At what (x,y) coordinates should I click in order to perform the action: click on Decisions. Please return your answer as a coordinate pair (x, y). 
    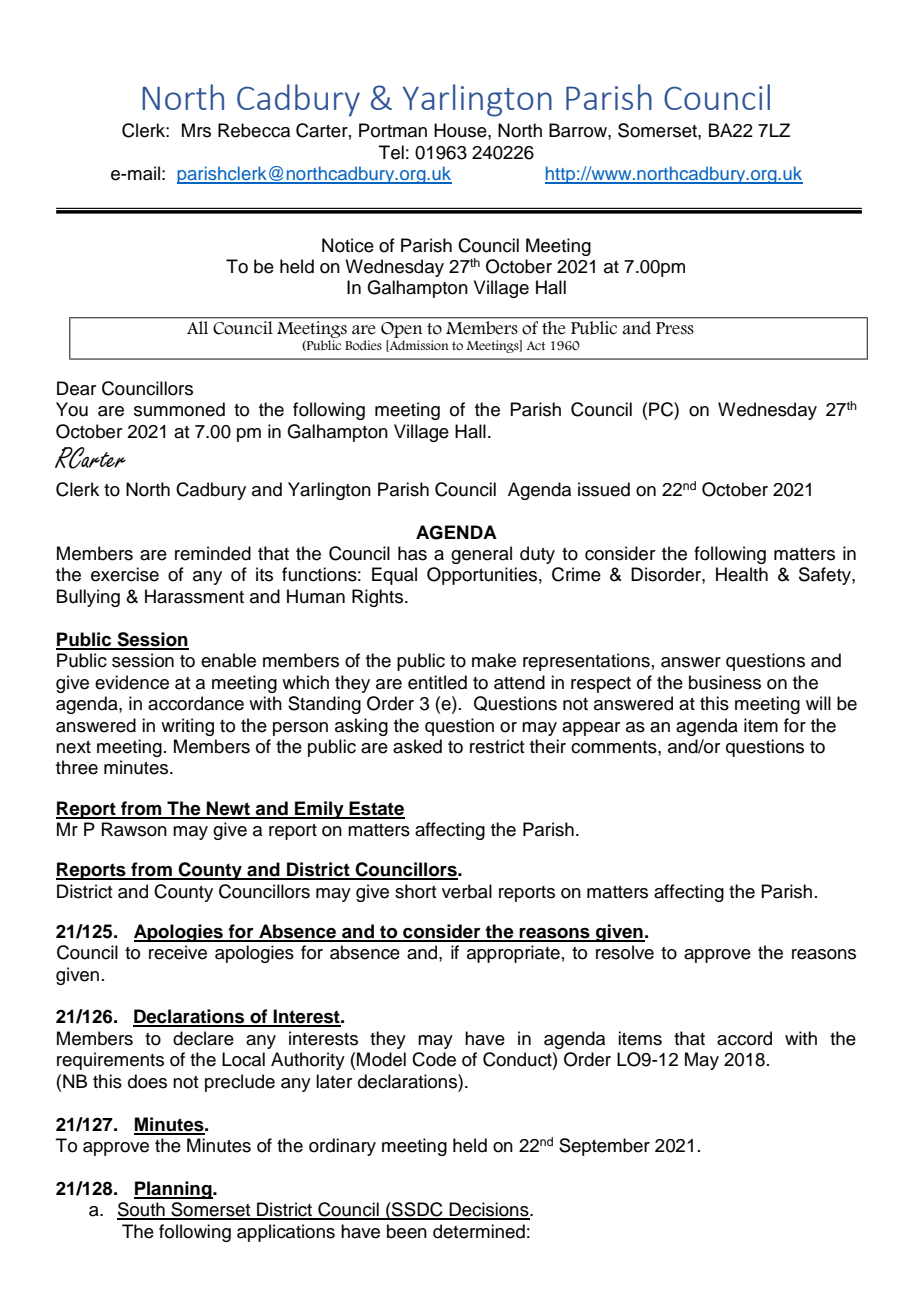
    Looking at the image, I should click on (489, 1210).
